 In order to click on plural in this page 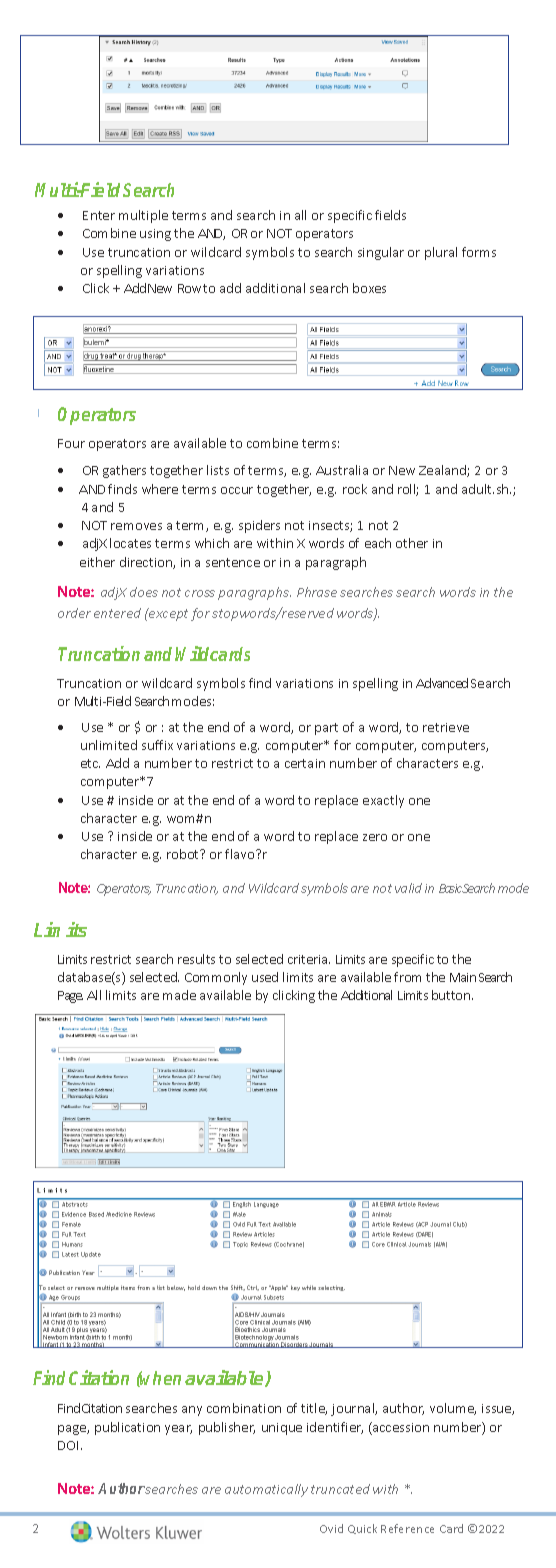, I will do `click(441, 253)`.
